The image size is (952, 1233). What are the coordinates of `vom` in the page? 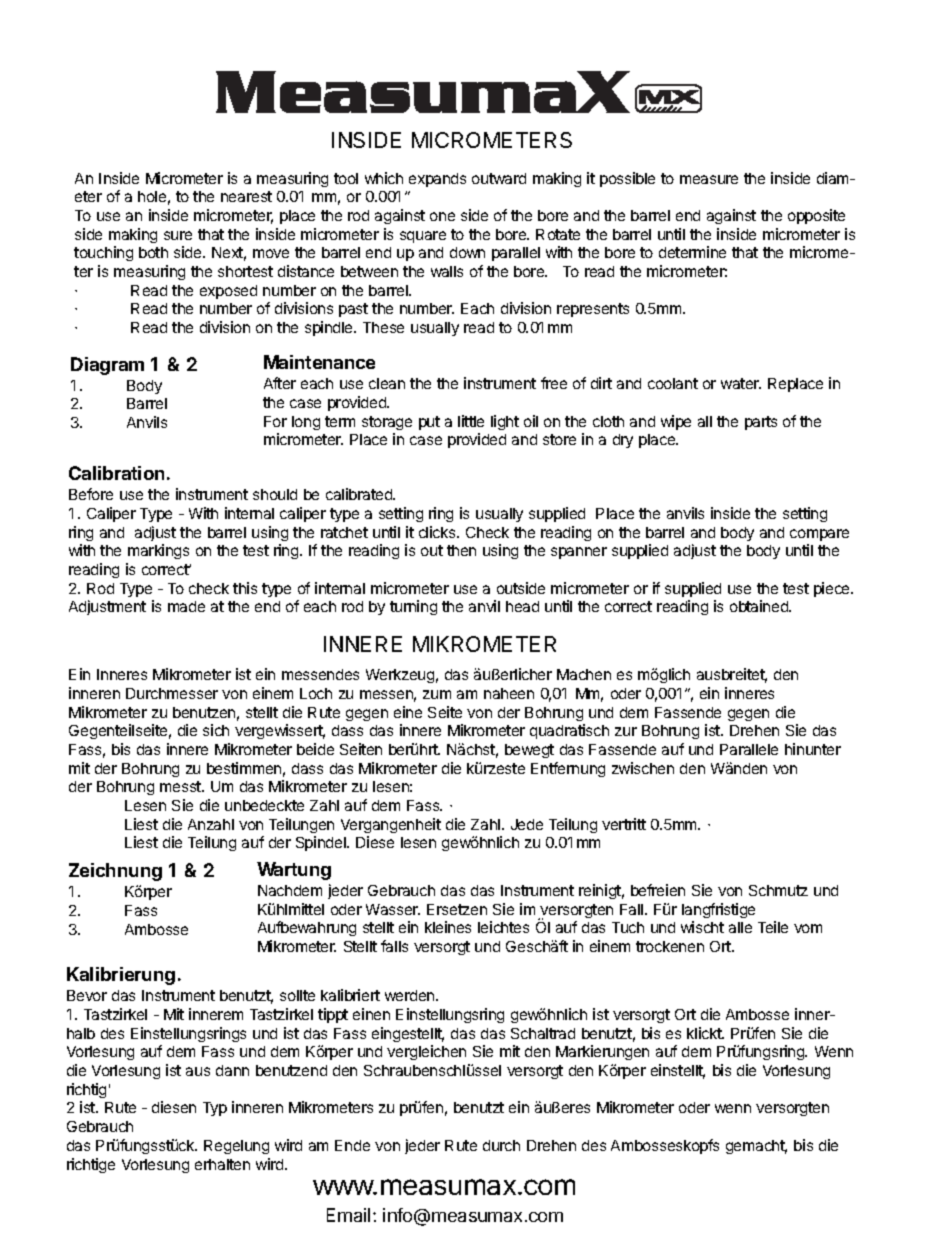 It's located at (808, 928).
